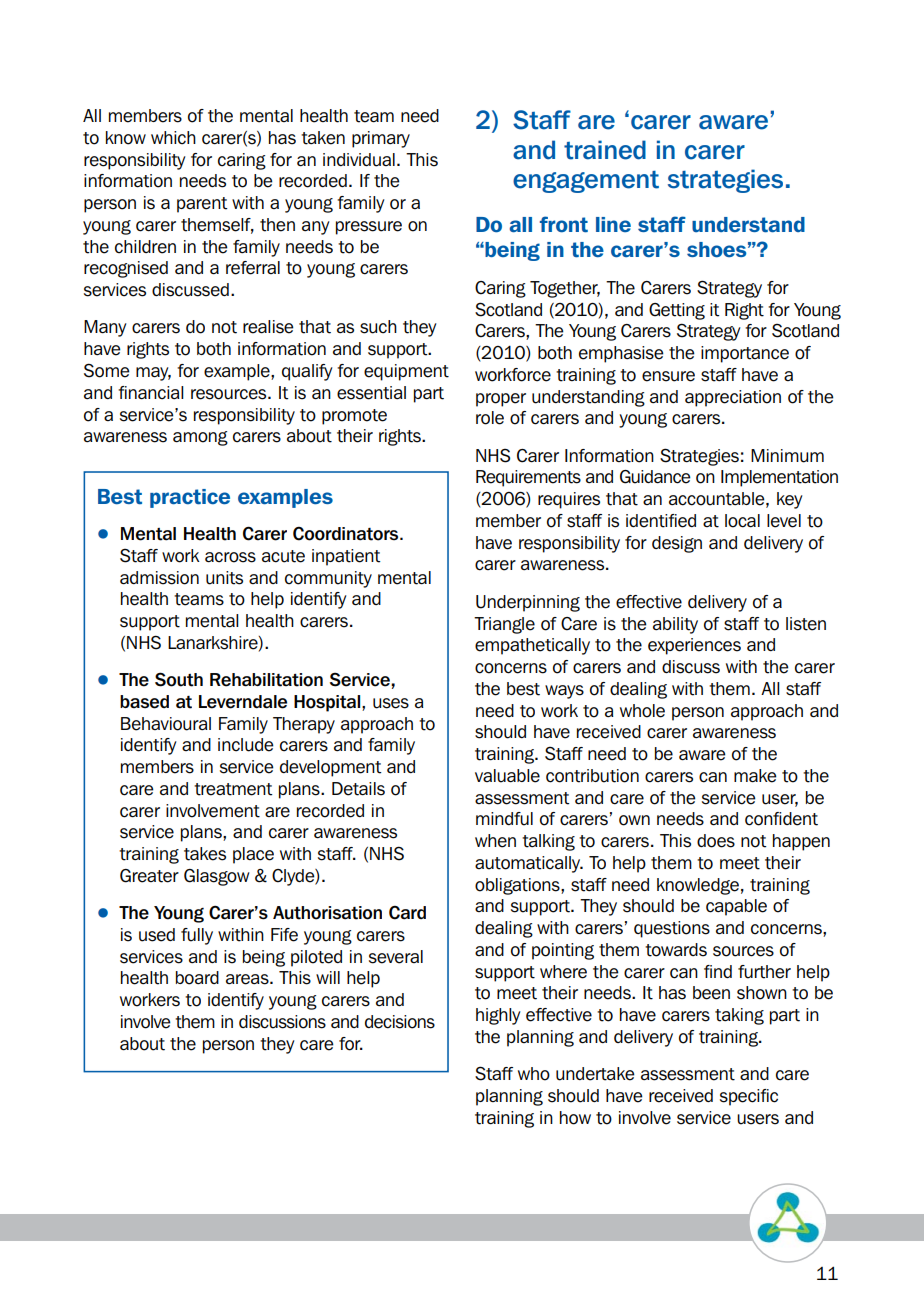  I want to click on primary, so click(381, 139).
